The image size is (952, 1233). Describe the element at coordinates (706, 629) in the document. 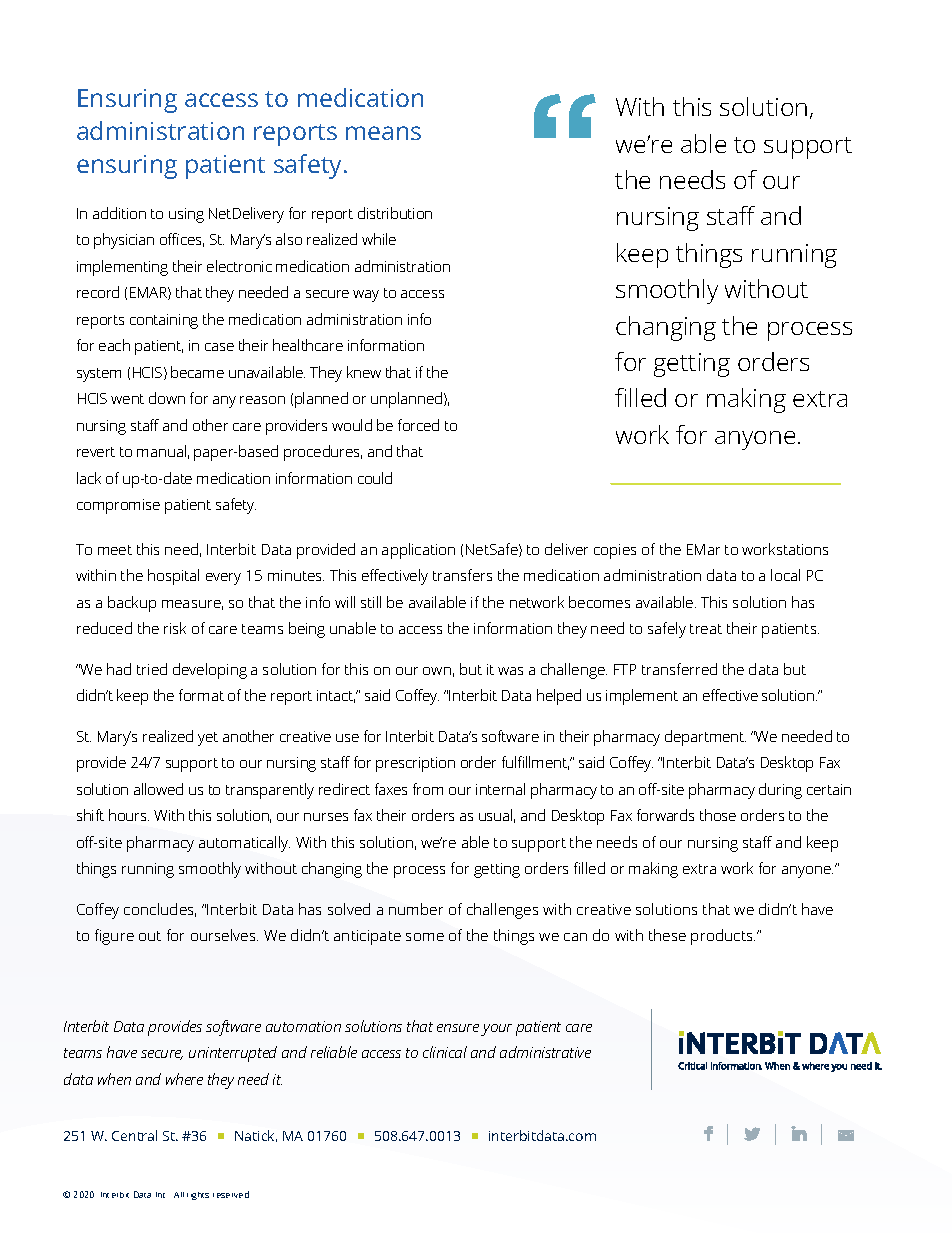

I see `treat` at that location.
